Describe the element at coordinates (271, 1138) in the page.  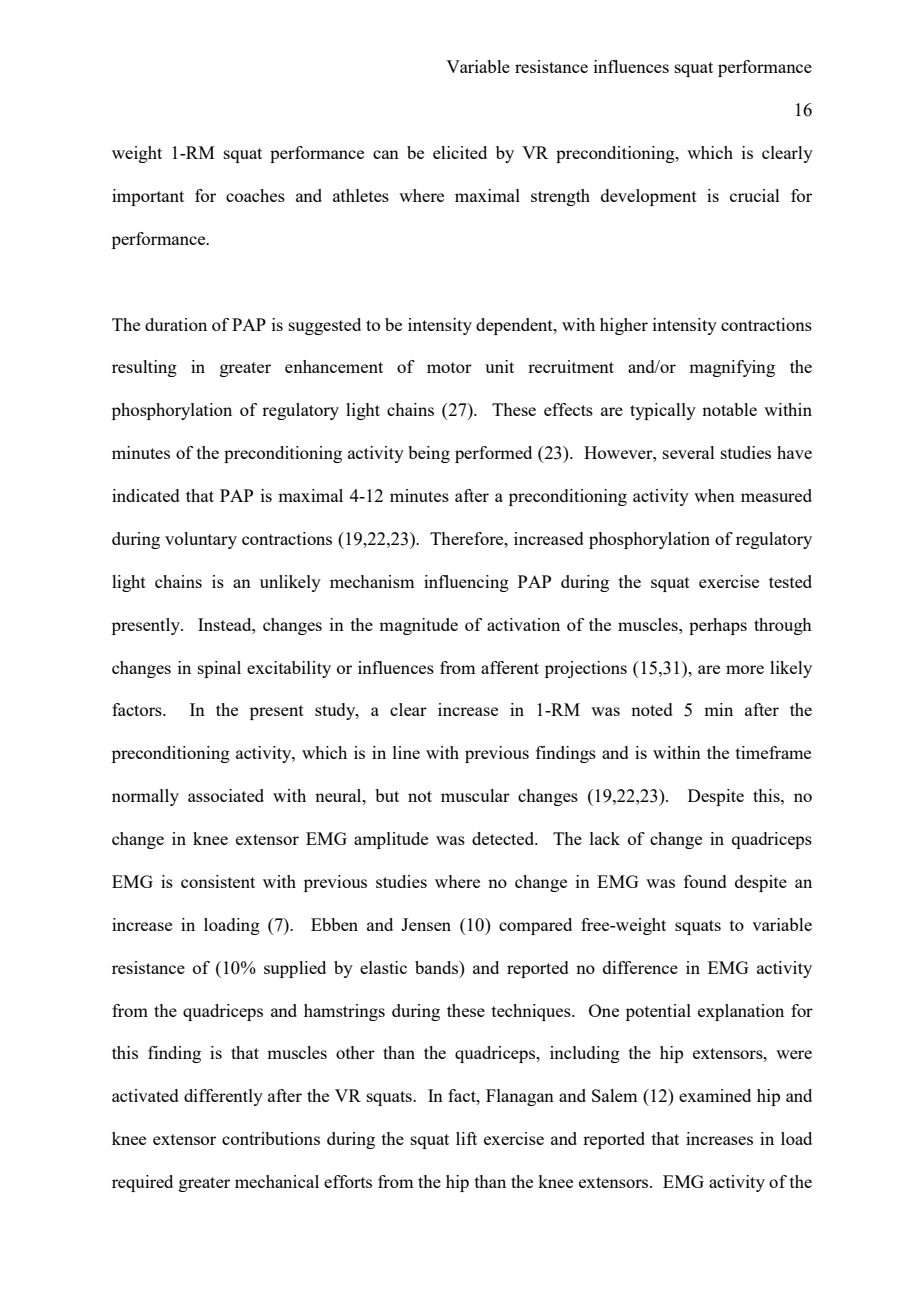
I see `contributions` at that location.
